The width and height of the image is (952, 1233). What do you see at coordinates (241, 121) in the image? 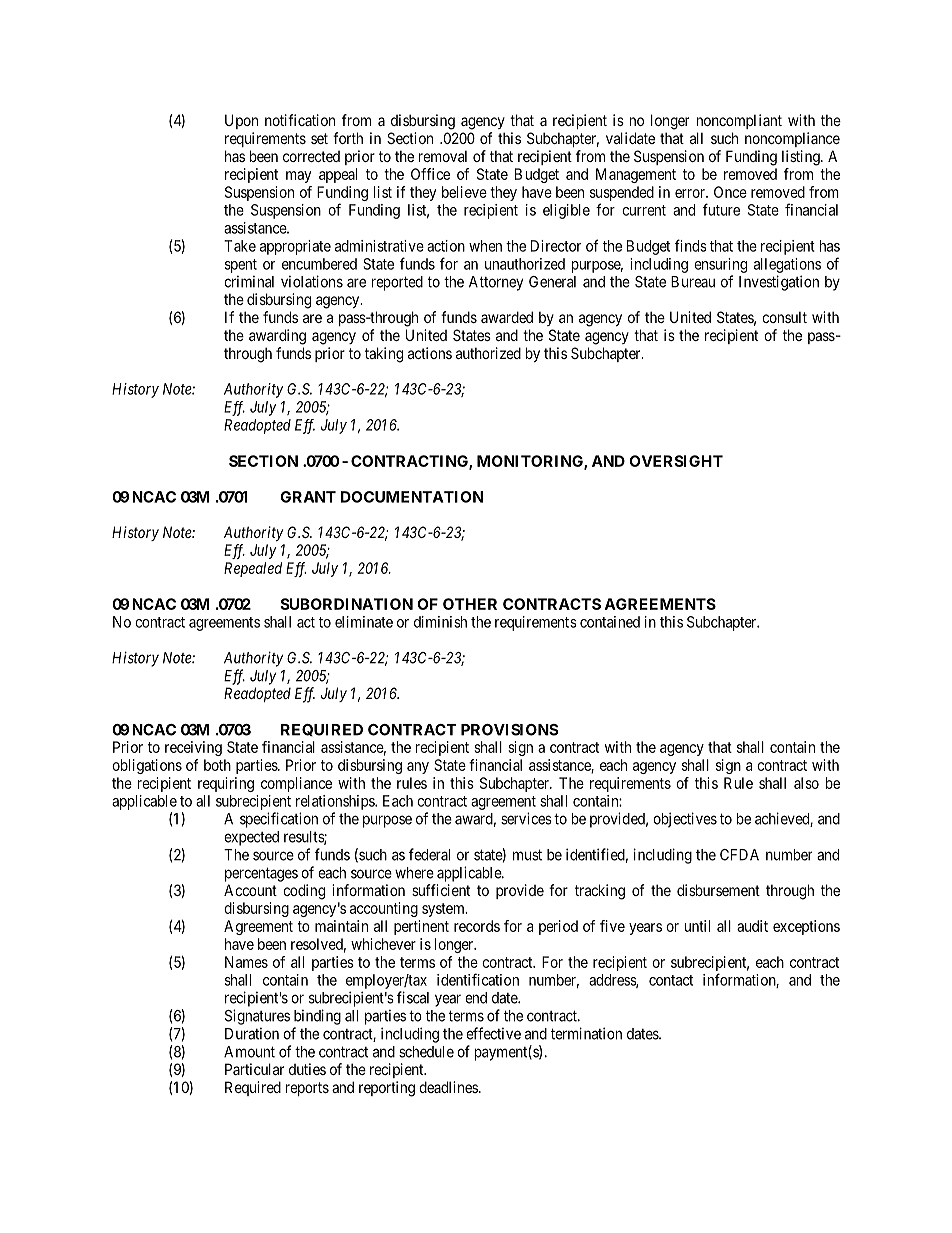
I see `Upon` at bounding box center [241, 121].
